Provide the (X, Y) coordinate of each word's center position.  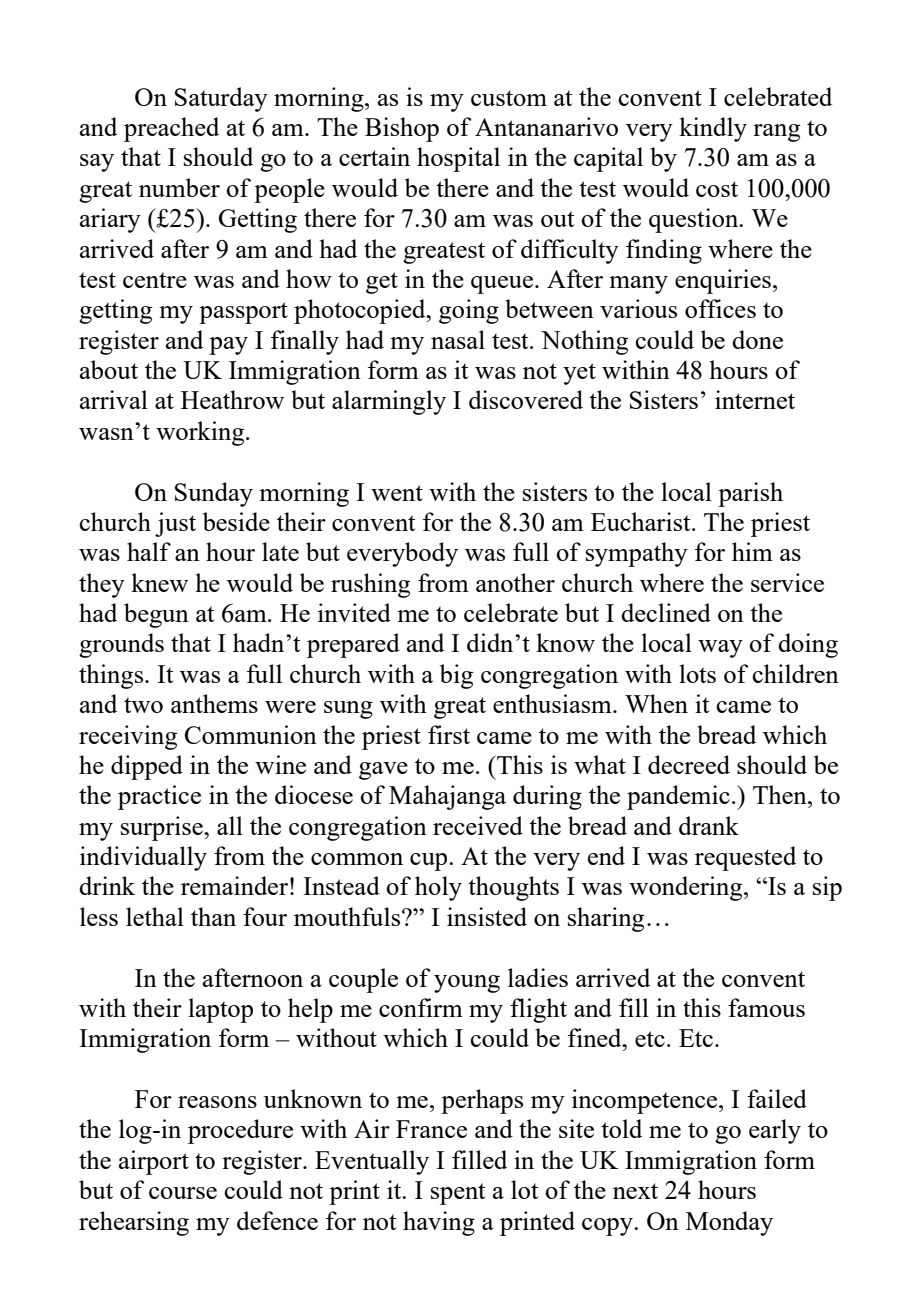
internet (755, 399)
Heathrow (232, 399)
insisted (487, 916)
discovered (526, 399)
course (183, 1193)
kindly (713, 129)
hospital (458, 159)
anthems (214, 703)
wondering (687, 888)
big (456, 676)
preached (171, 129)
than (213, 916)
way (720, 649)
